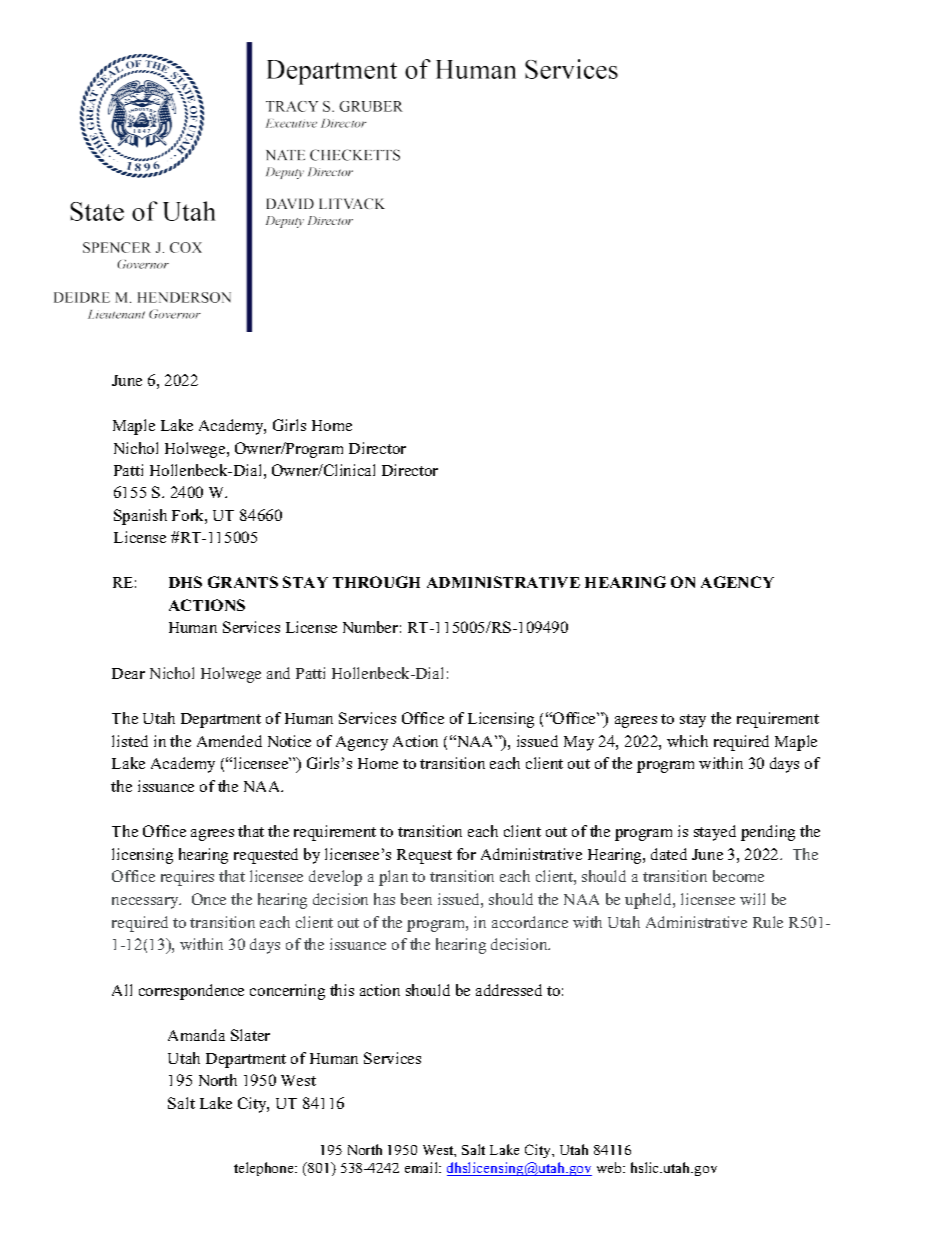  What do you see at coordinates (509, 990) in the image?
I see `addressed` at bounding box center [509, 990].
